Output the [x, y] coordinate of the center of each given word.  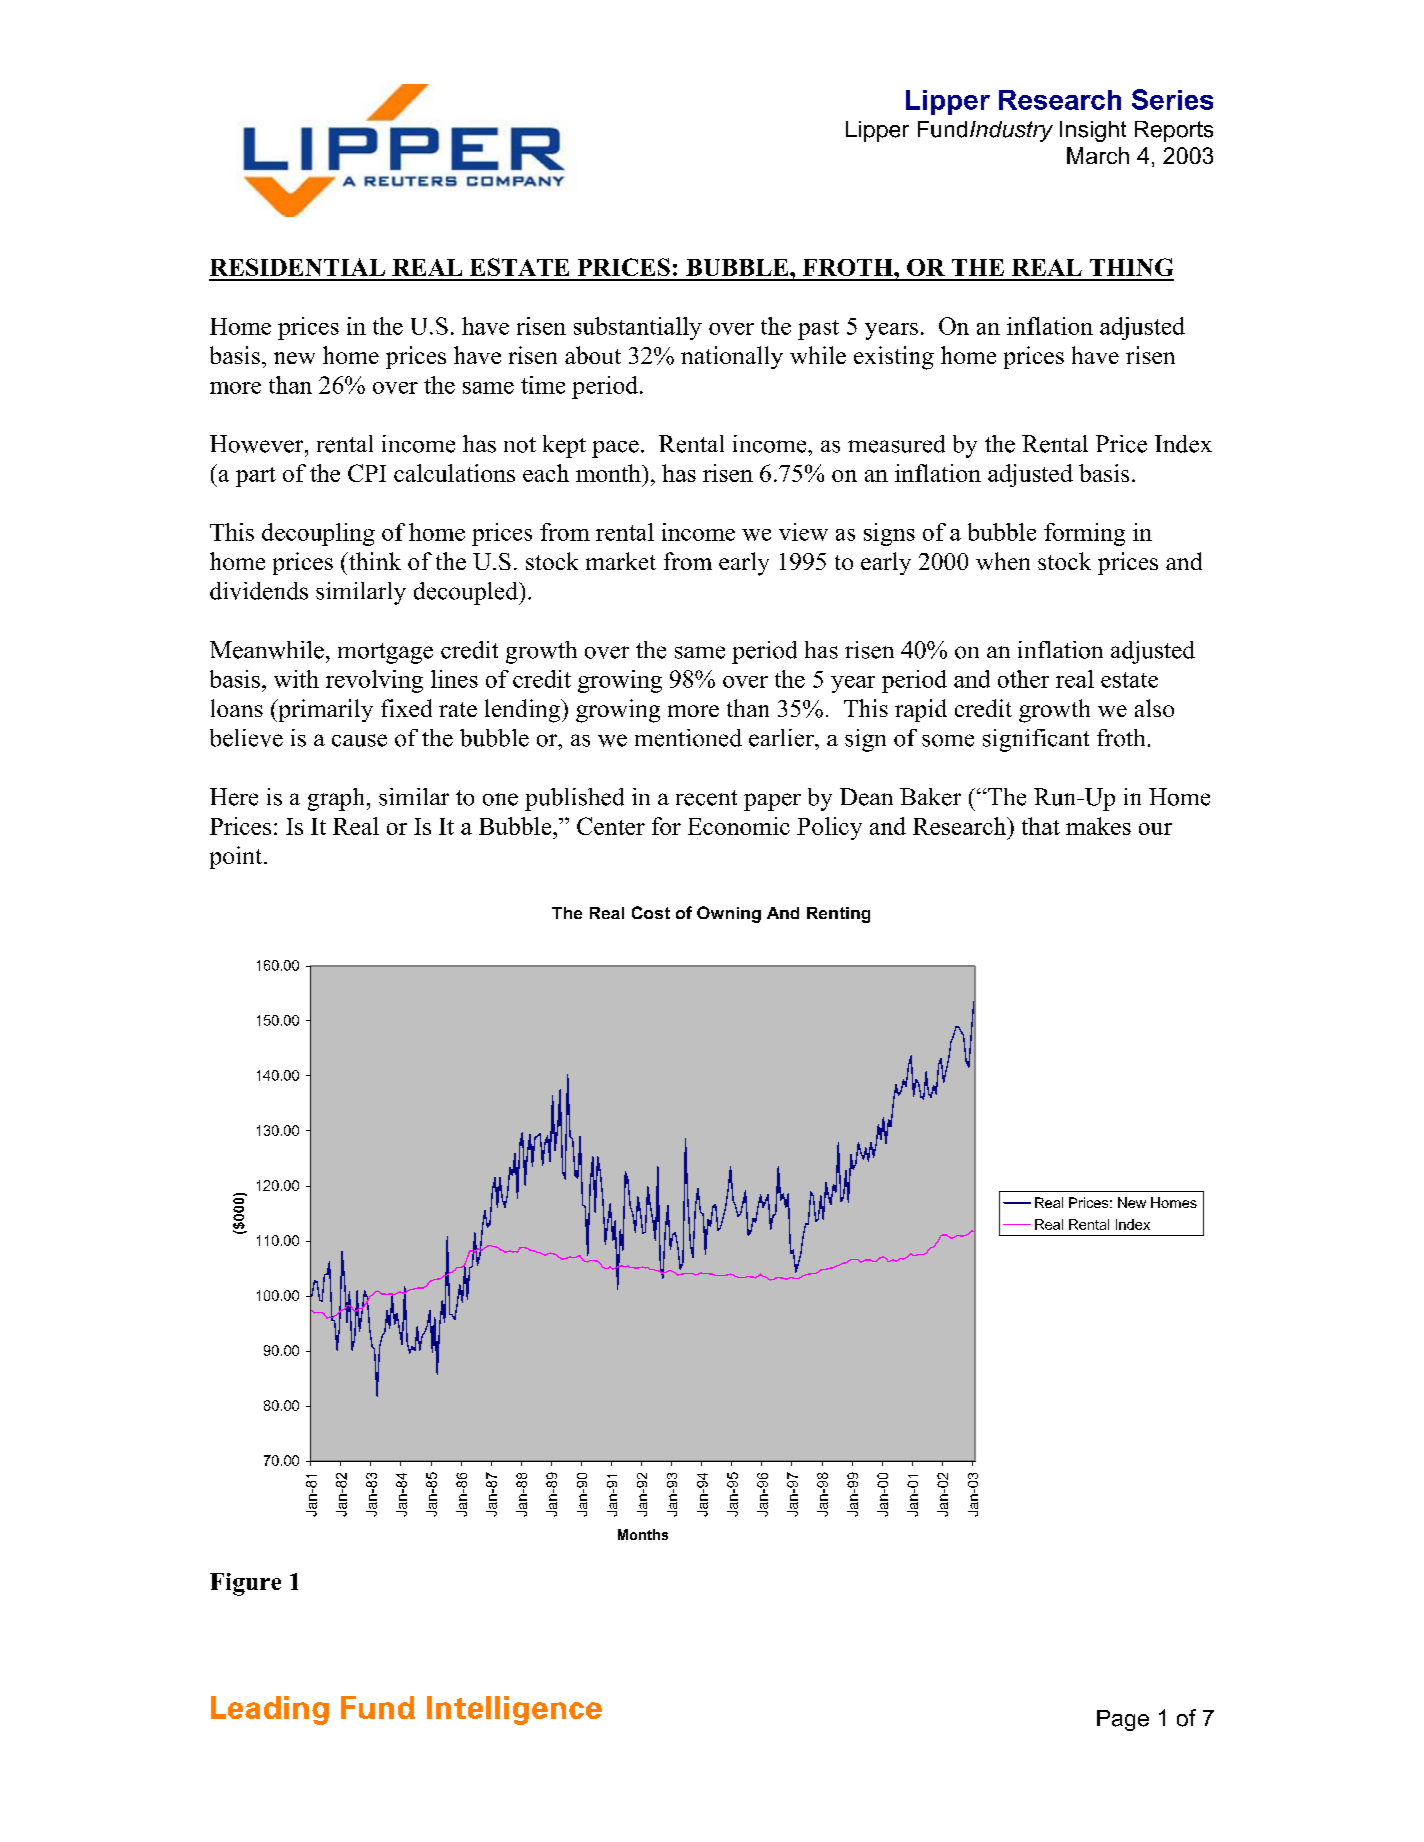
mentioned [688, 738]
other [1023, 679]
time [543, 385]
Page [1123, 1720]
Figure [245, 1584]
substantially [638, 328]
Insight [1093, 131]
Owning [729, 914]
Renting [838, 915]
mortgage [385, 653]
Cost [651, 912]
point [237, 857]
